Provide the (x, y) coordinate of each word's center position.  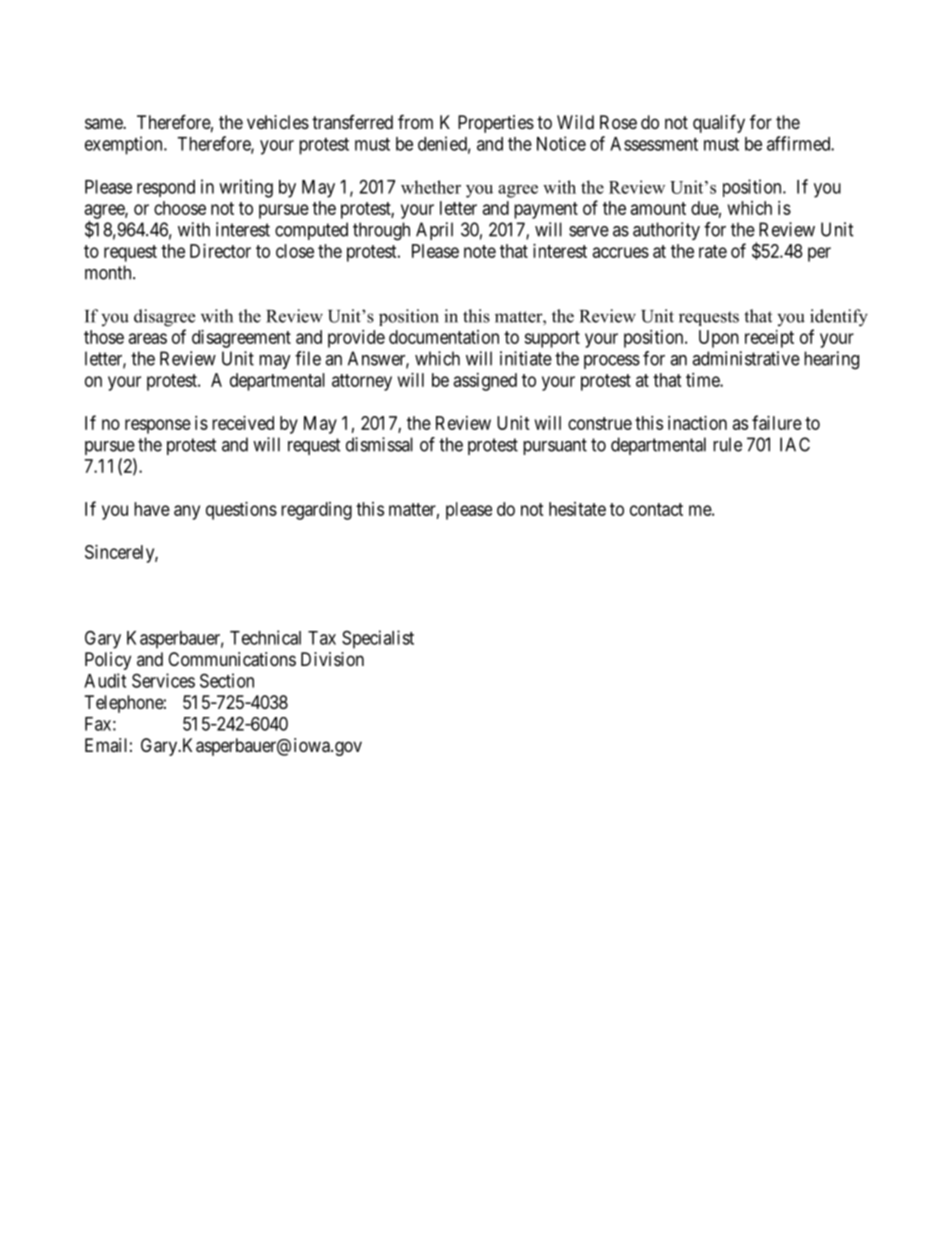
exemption (125, 145)
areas (148, 338)
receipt (769, 339)
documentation (444, 337)
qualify (719, 123)
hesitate (577, 509)
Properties (496, 124)
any (187, 512)
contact (656, 509)
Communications (232, 659)
